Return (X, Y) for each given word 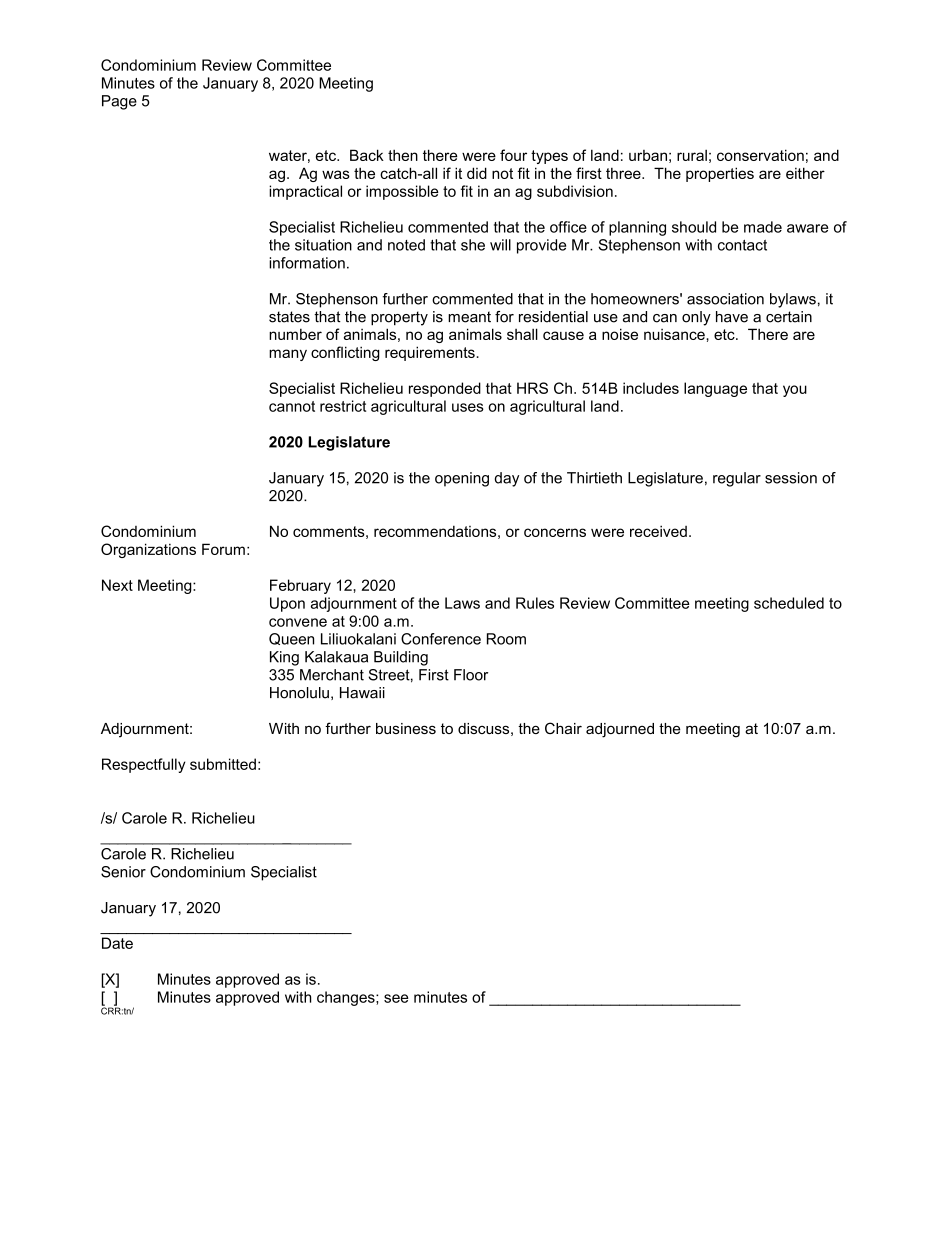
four (513, 155)
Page (119, 102)
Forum (223, 549)
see (396, 998)
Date (117, 943)
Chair (563, 728)
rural (692, 155)
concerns (555, 532)
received (658, 531)
